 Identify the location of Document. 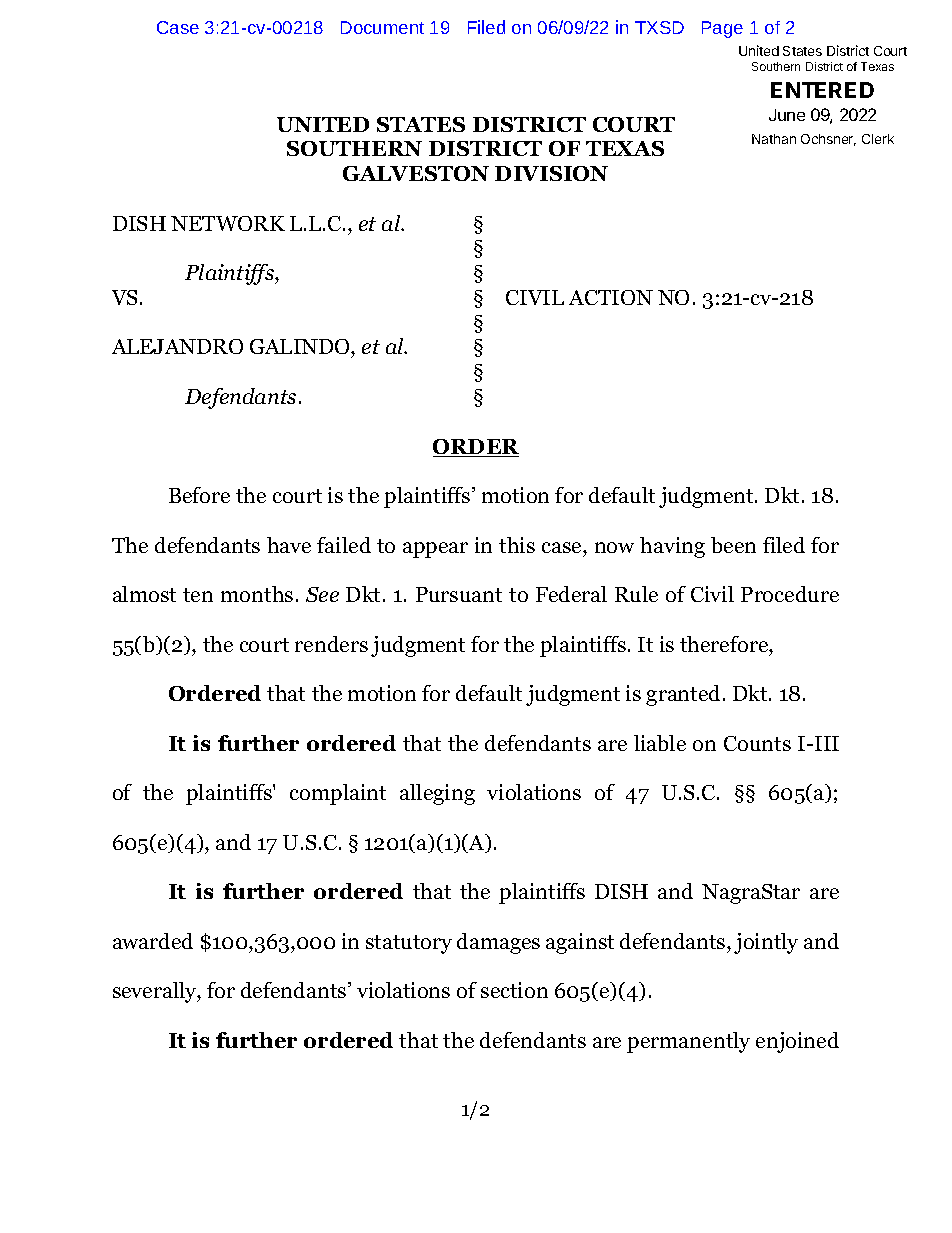
(382, 27).
